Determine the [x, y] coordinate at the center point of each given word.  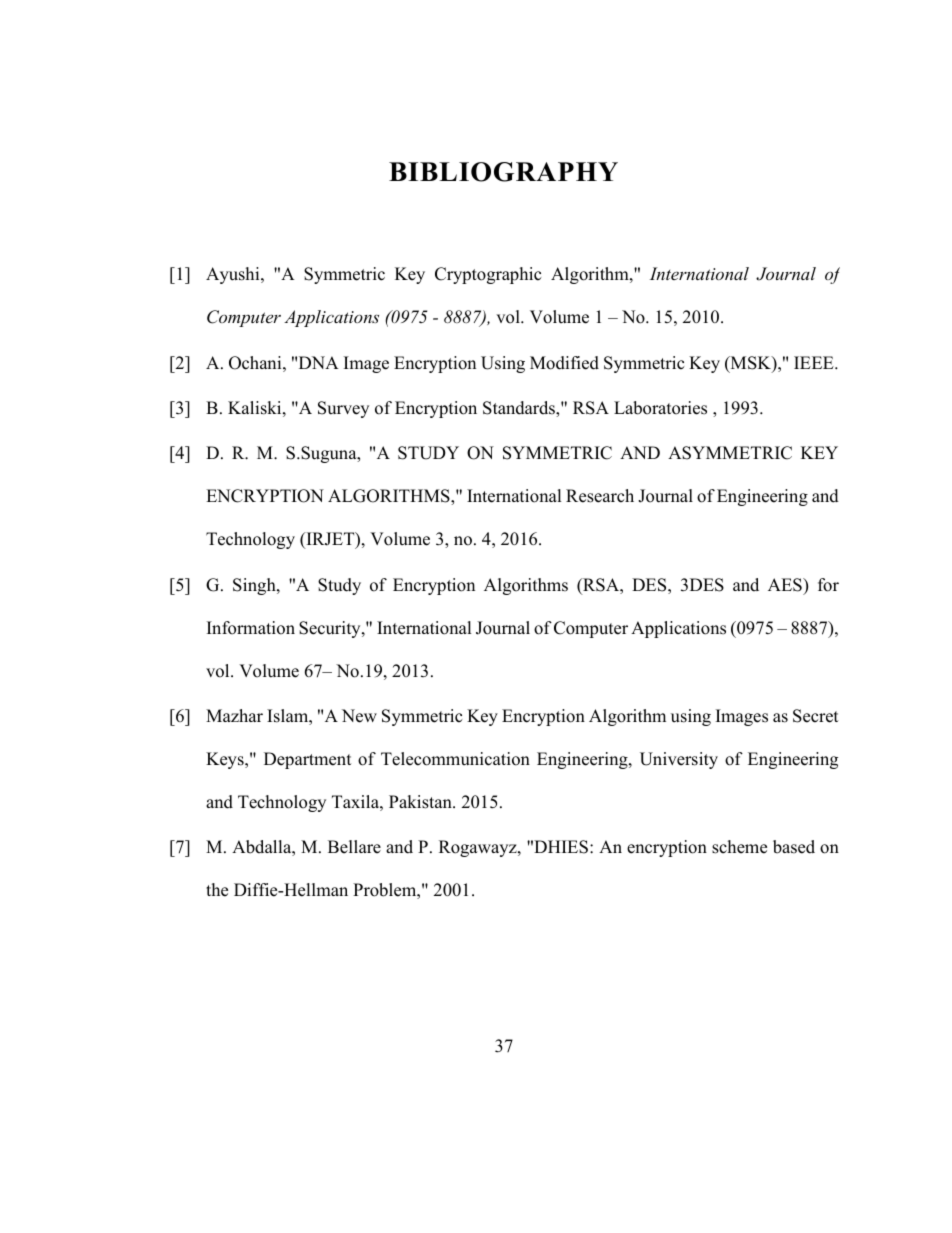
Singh [255, 586]
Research [600, 496]
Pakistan [421, 802]
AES [786, 585]
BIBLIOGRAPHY [503, 172]
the [217, 890]
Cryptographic [488, 275]
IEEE [815, 362]
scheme [739, 847]
